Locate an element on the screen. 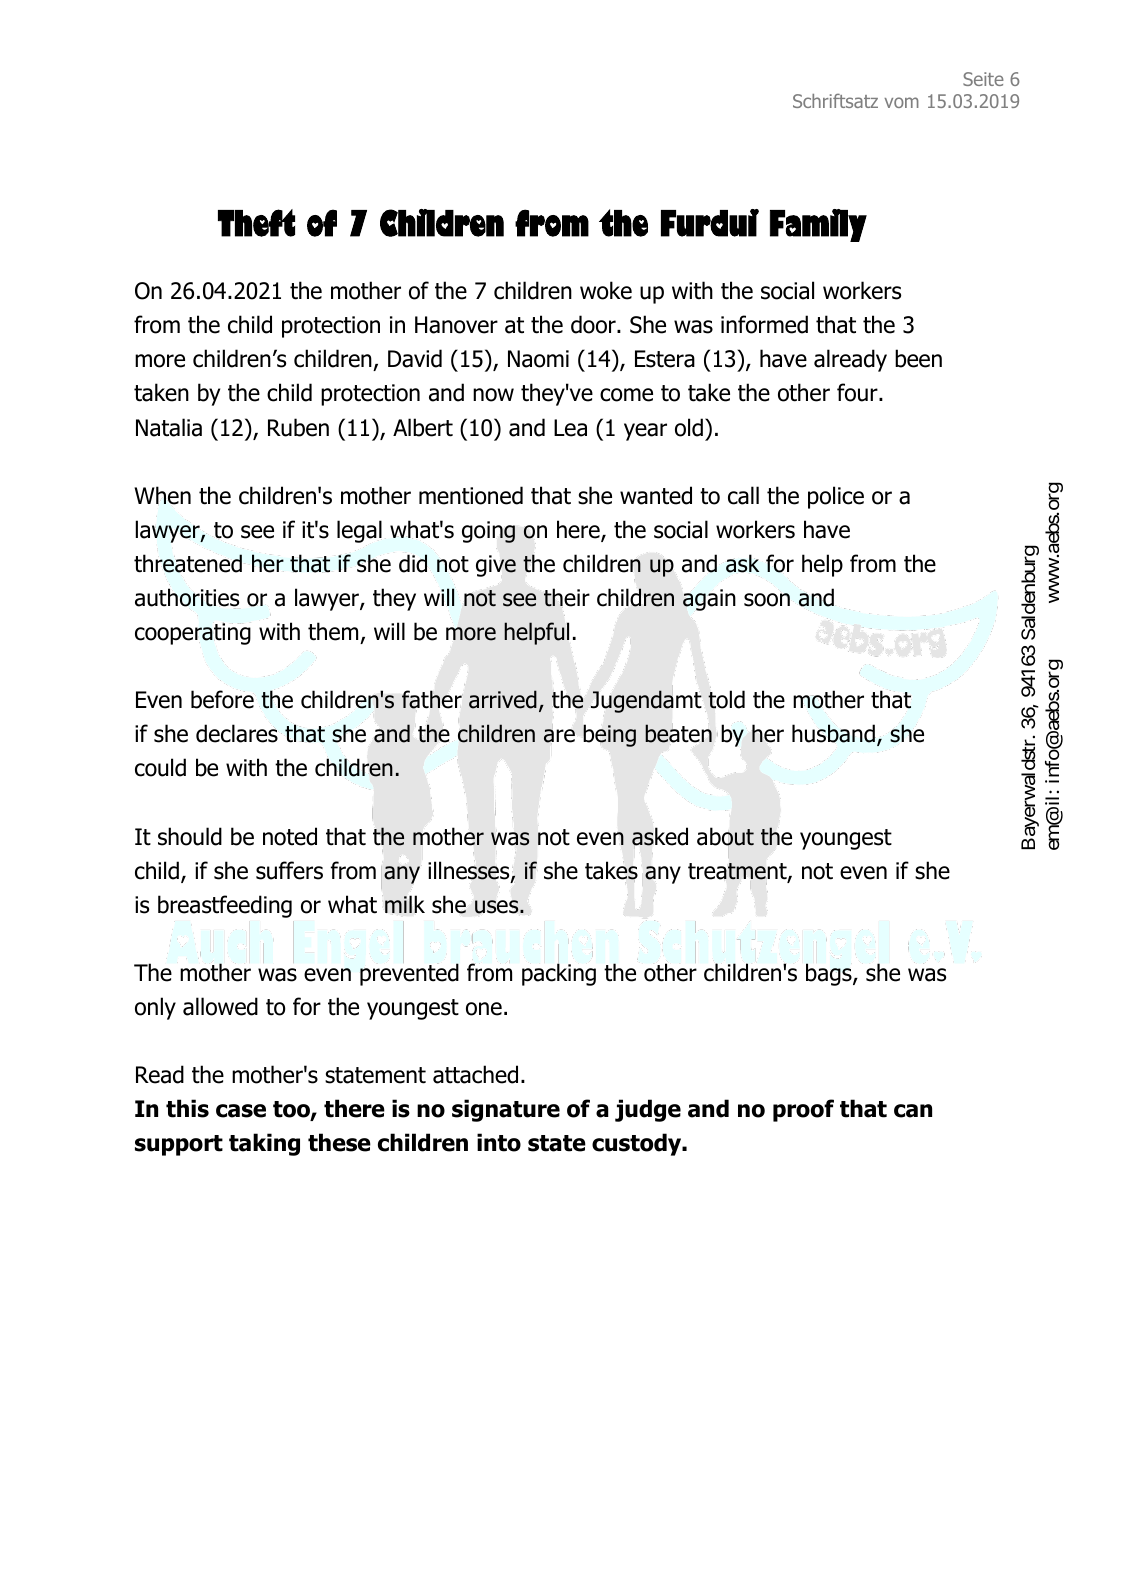 The image size is (1127, 1594). husband is located at coordinates (834, 733).
